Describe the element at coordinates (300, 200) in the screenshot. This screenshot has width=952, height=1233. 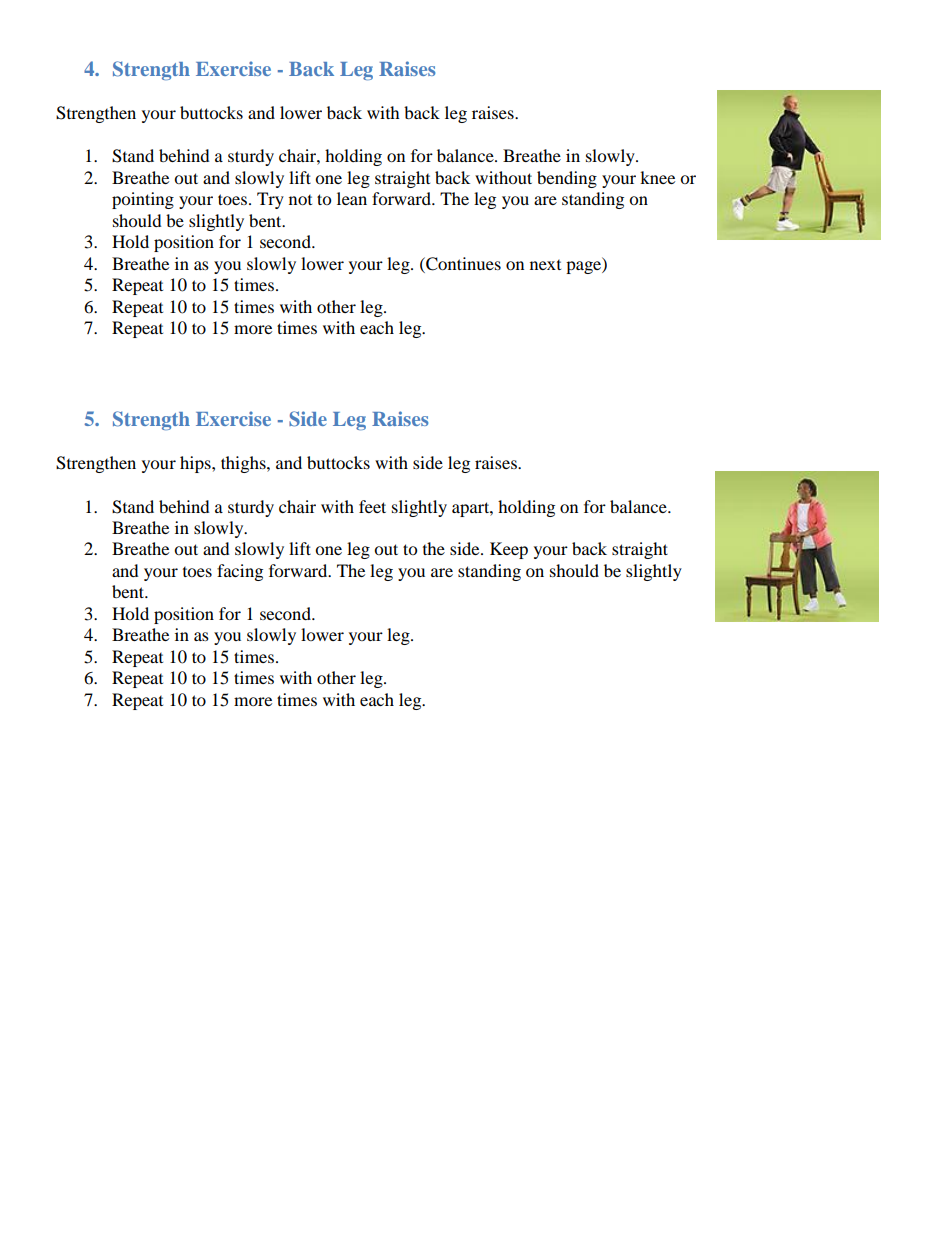
I see `not` at that location.
